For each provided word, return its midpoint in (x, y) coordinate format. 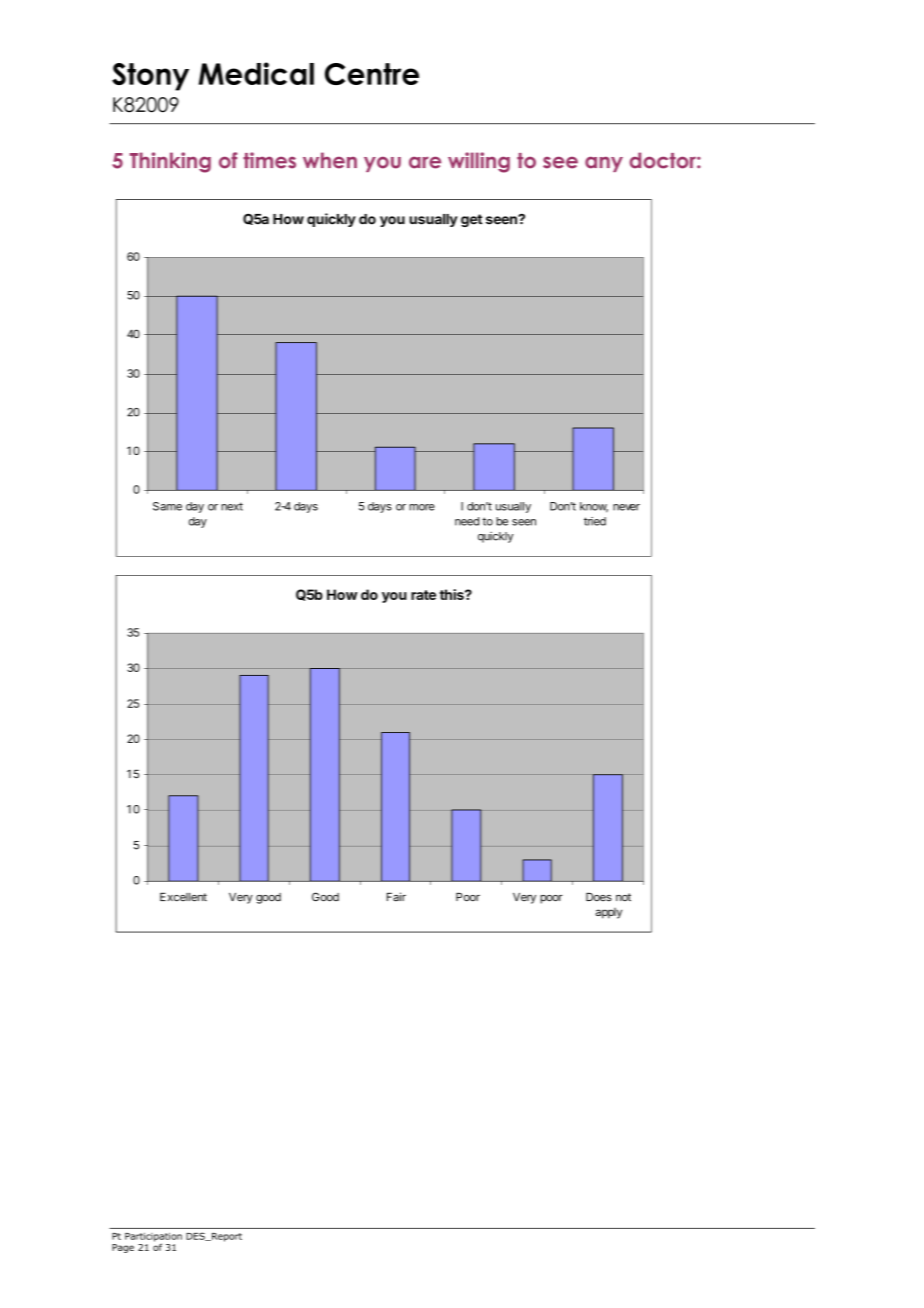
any (604, 164)
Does (599, 897)
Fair (396, 897)
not (623, 897)
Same (167, 506)
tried (595, 521)
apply (609, 913)
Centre (372, 74)
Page (123, 1248)
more (422, 507)
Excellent (183, 897)
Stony (150, 77)
